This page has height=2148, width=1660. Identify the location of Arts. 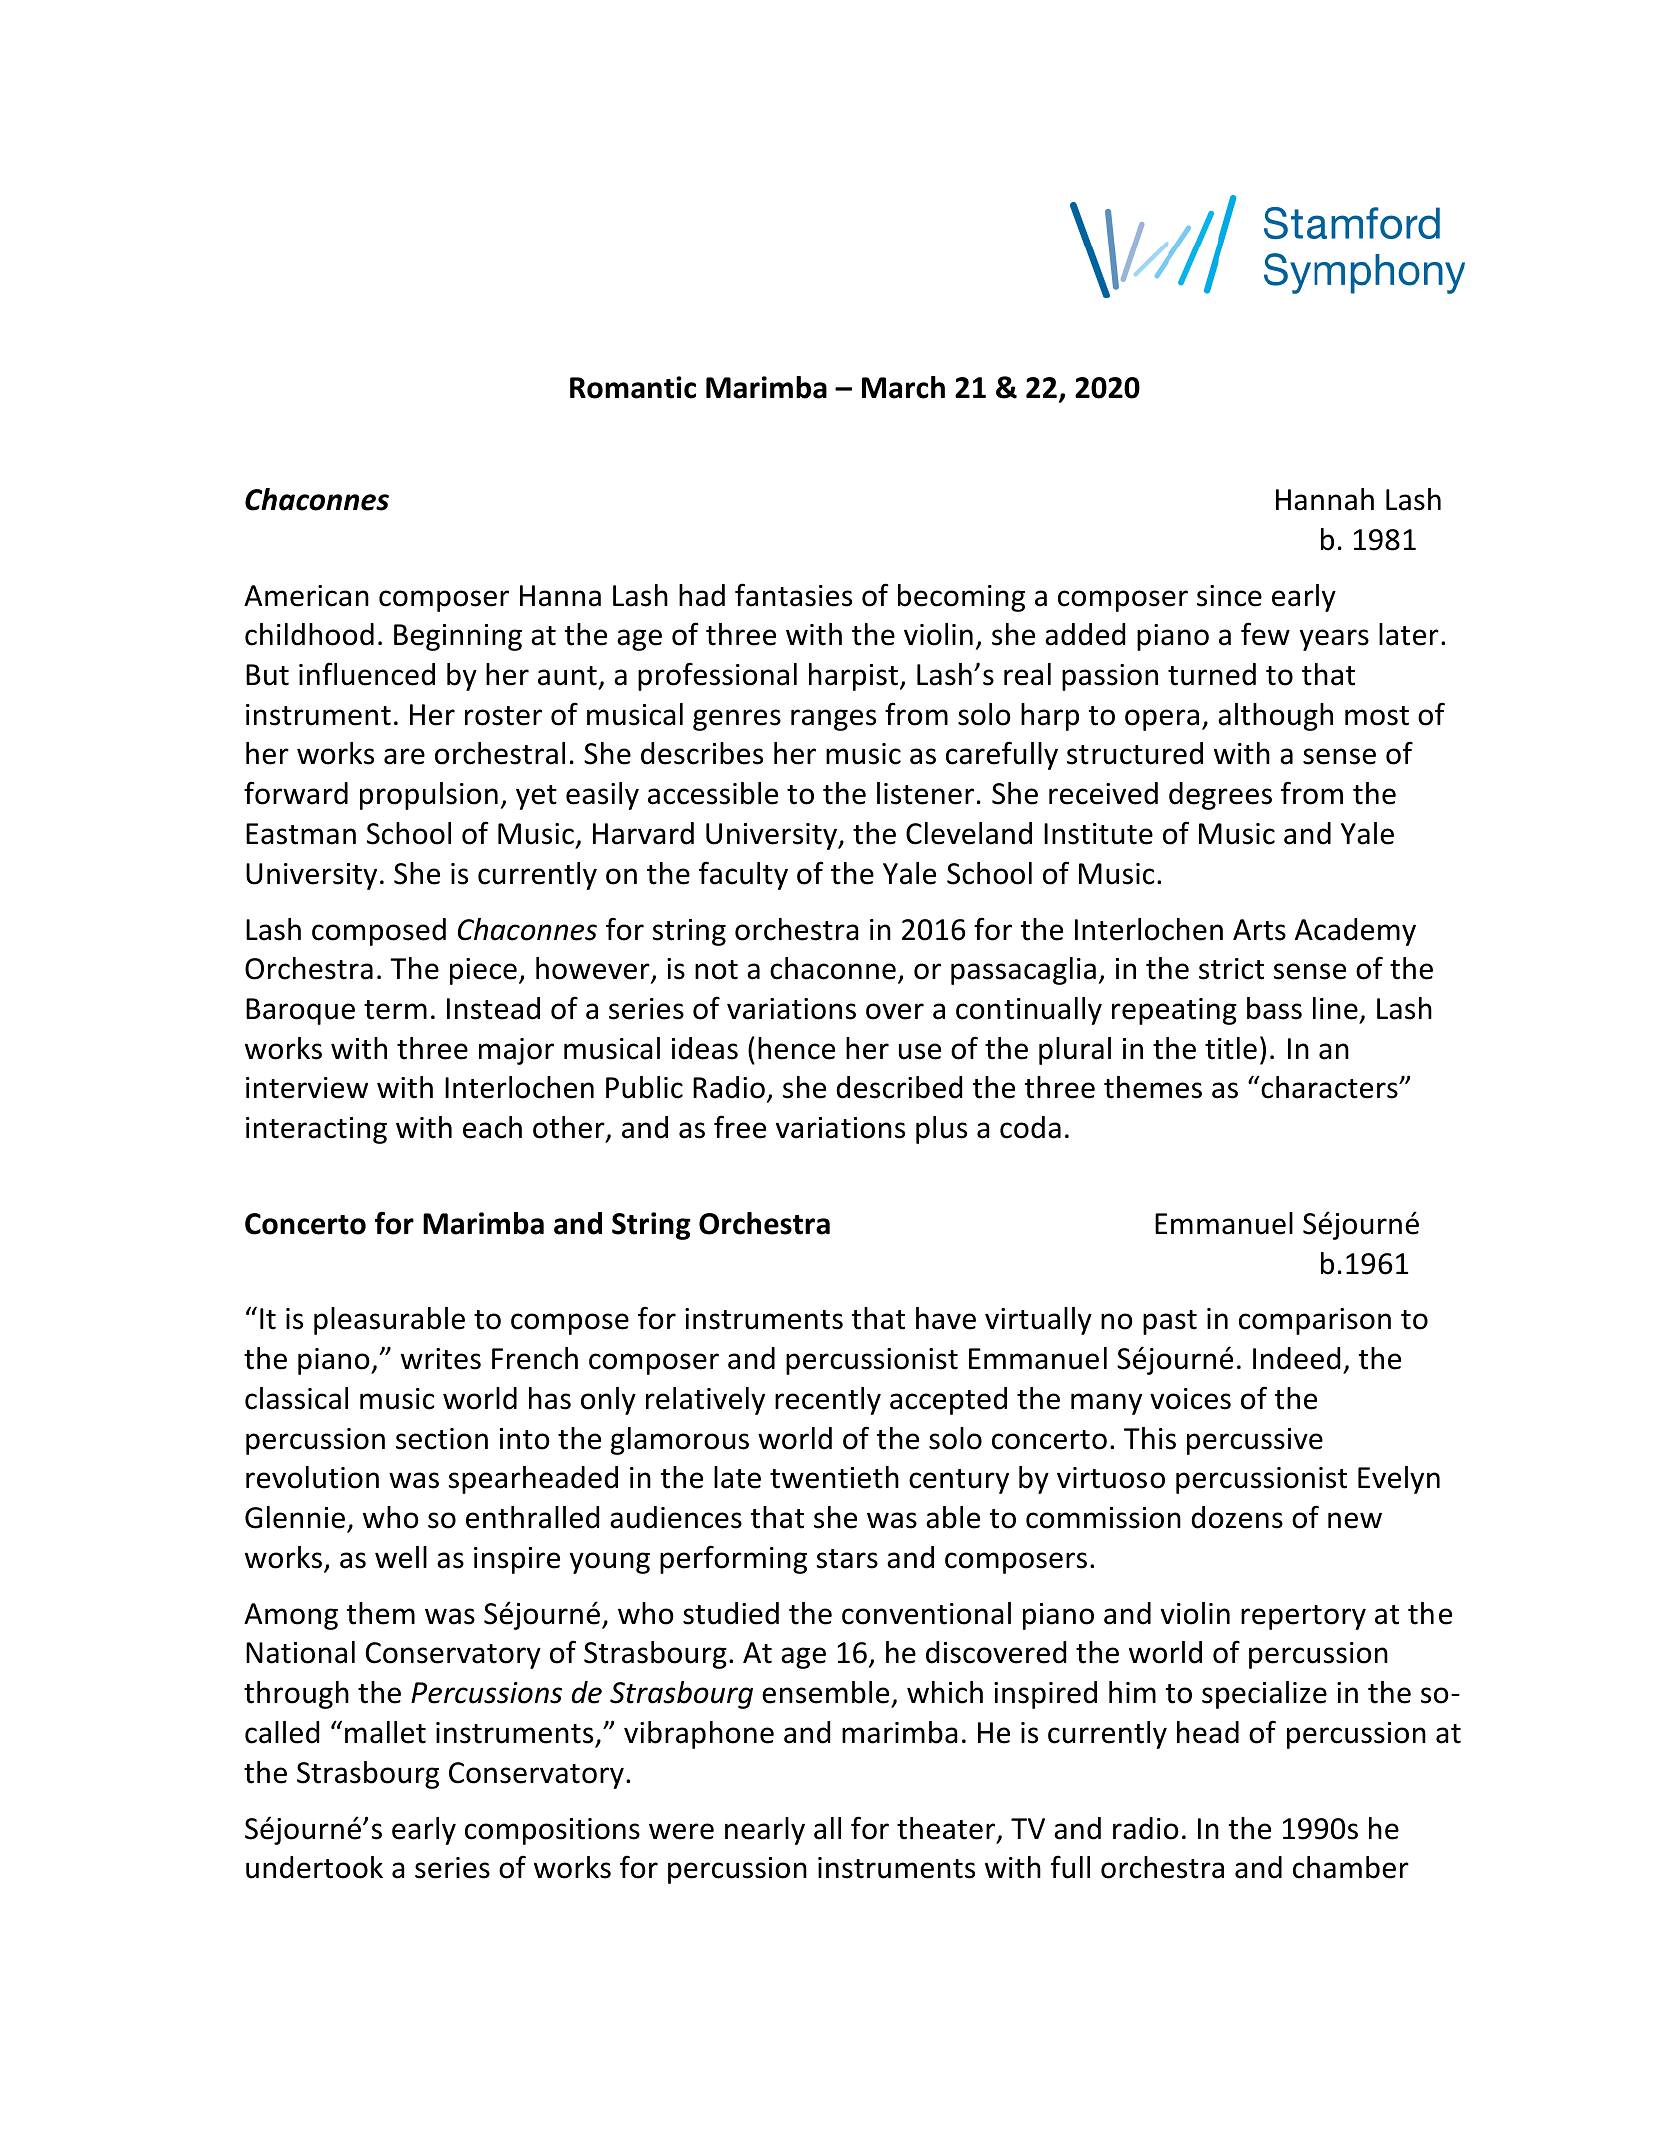
(1259, 930).
